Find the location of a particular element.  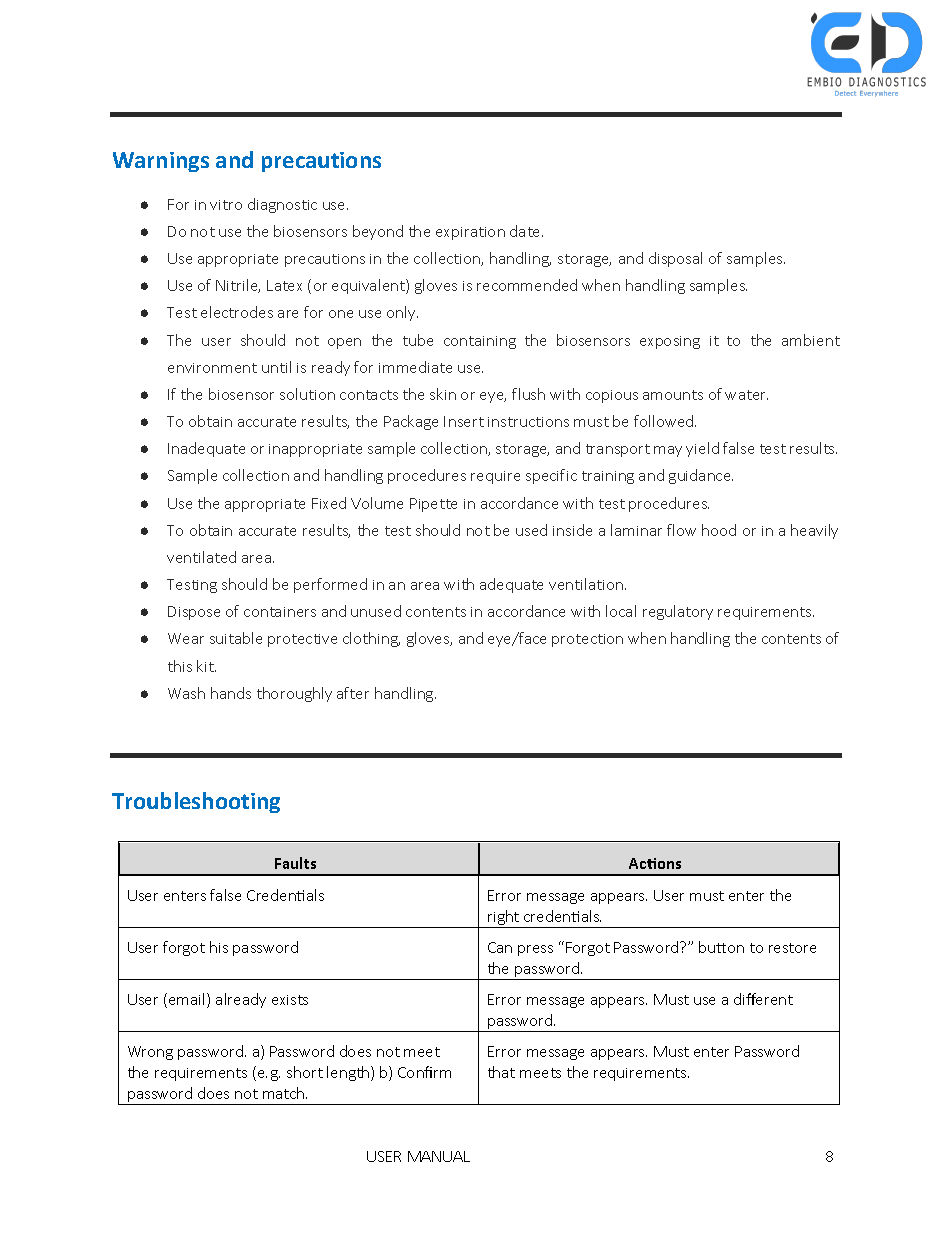

Pipette is located at coordinates (433, 505).
